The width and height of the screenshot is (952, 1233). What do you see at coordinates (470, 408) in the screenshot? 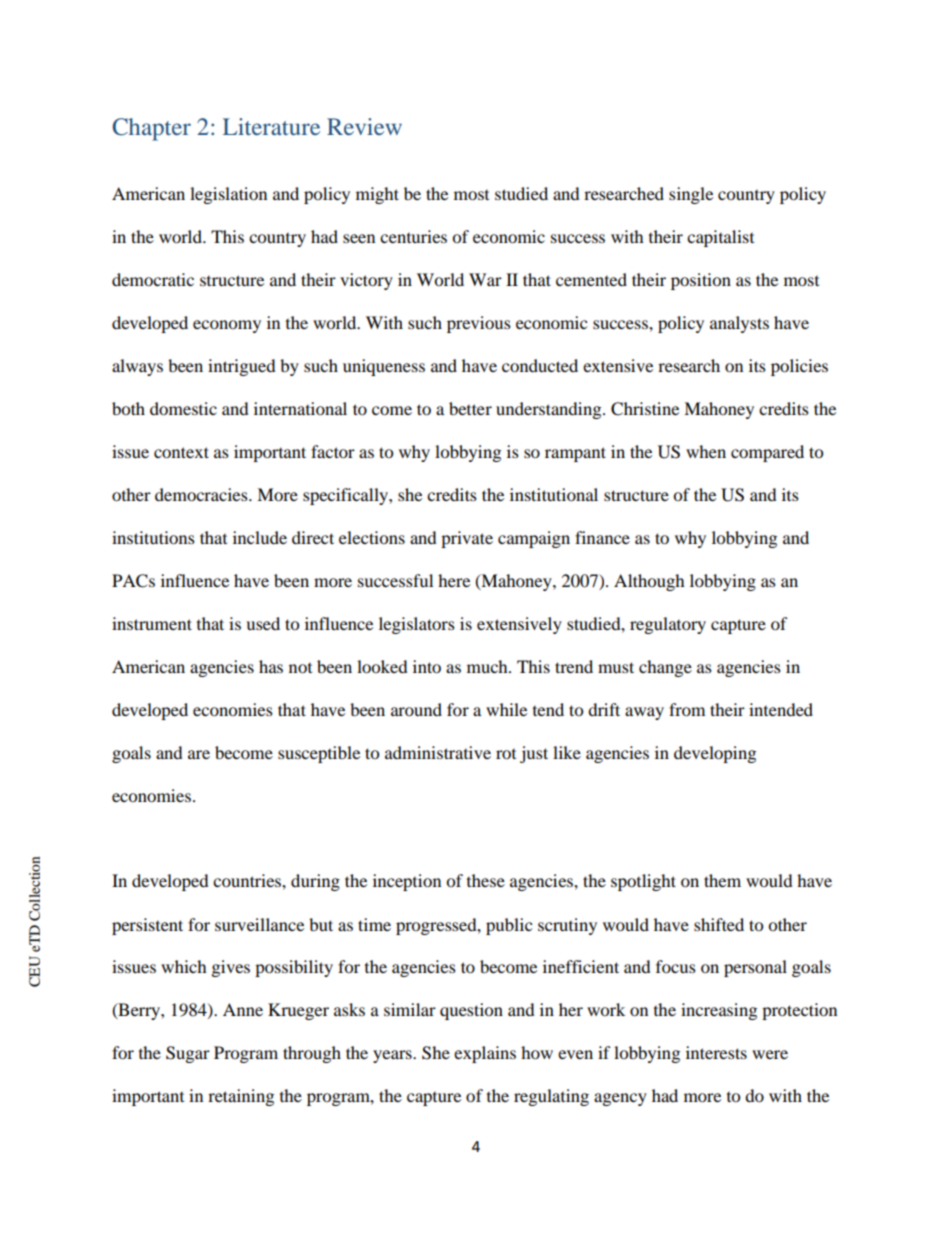
I see `better` at bounding box center [470, 408].
